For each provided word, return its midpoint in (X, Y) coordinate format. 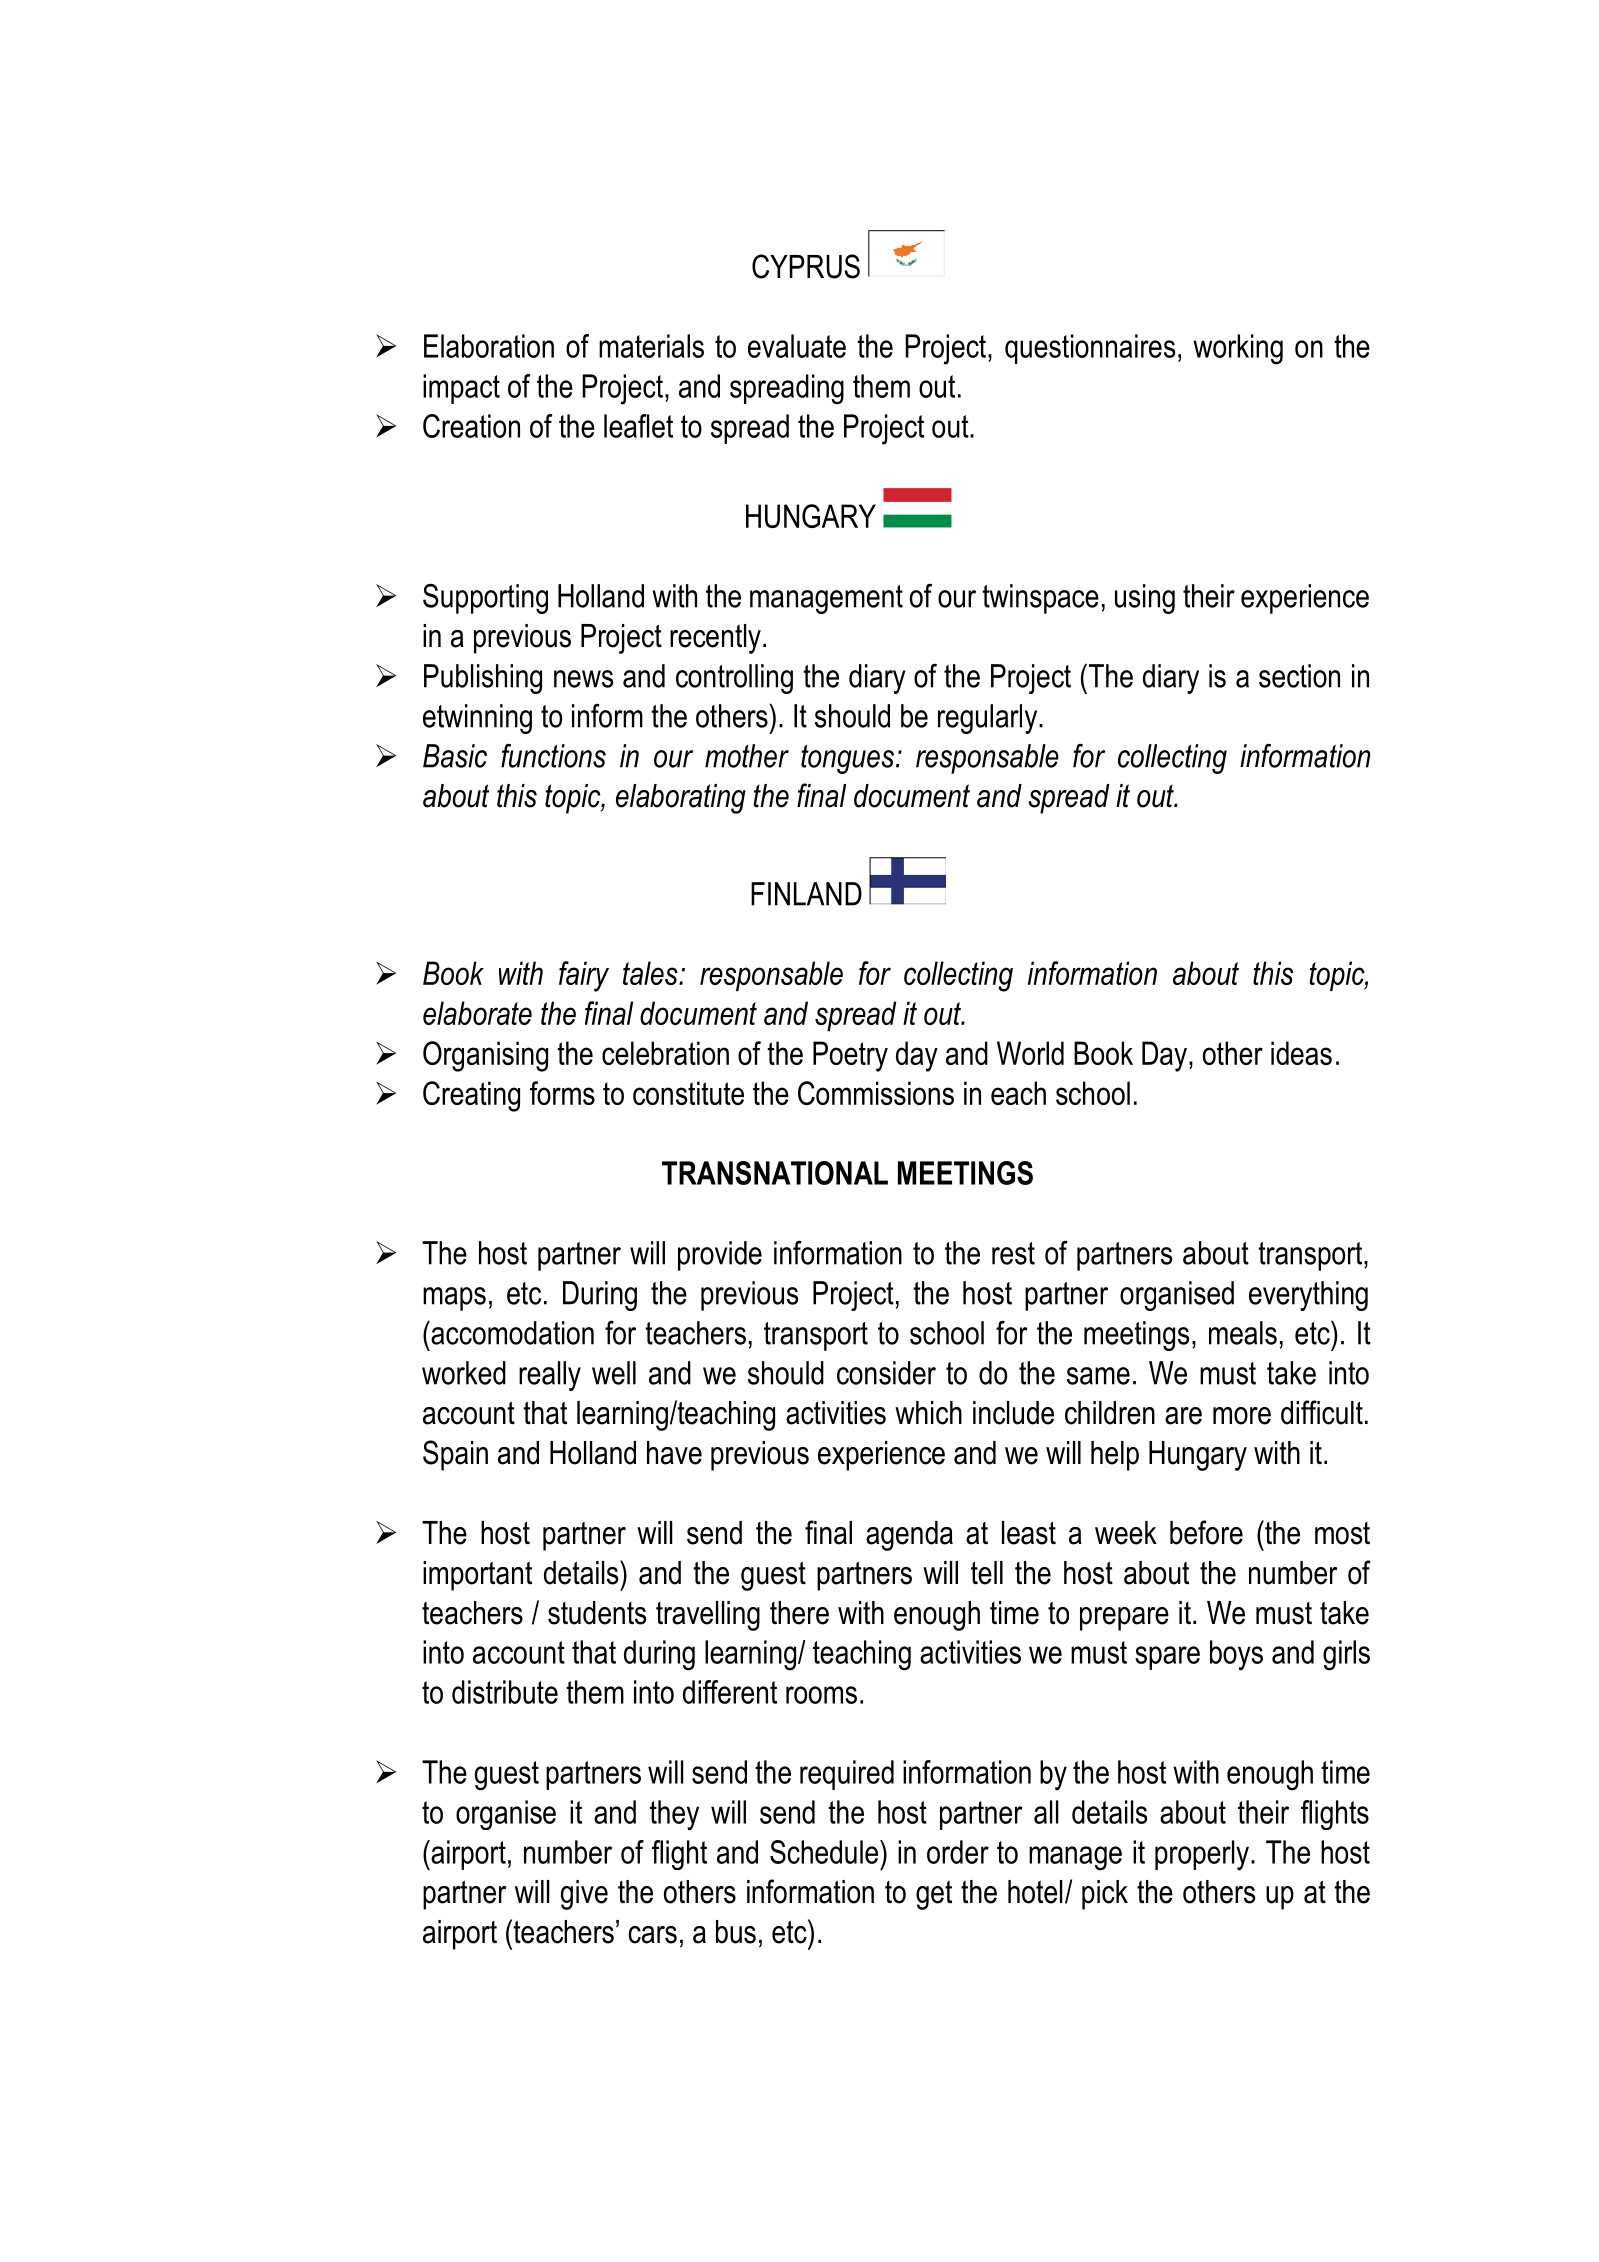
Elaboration (489, 346)
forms (562, 1093)
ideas (1301, 1053)
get (934, 1895)
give (584, 1895)
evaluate (797, 346)
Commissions (876, 1093)
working (1238, 349)
